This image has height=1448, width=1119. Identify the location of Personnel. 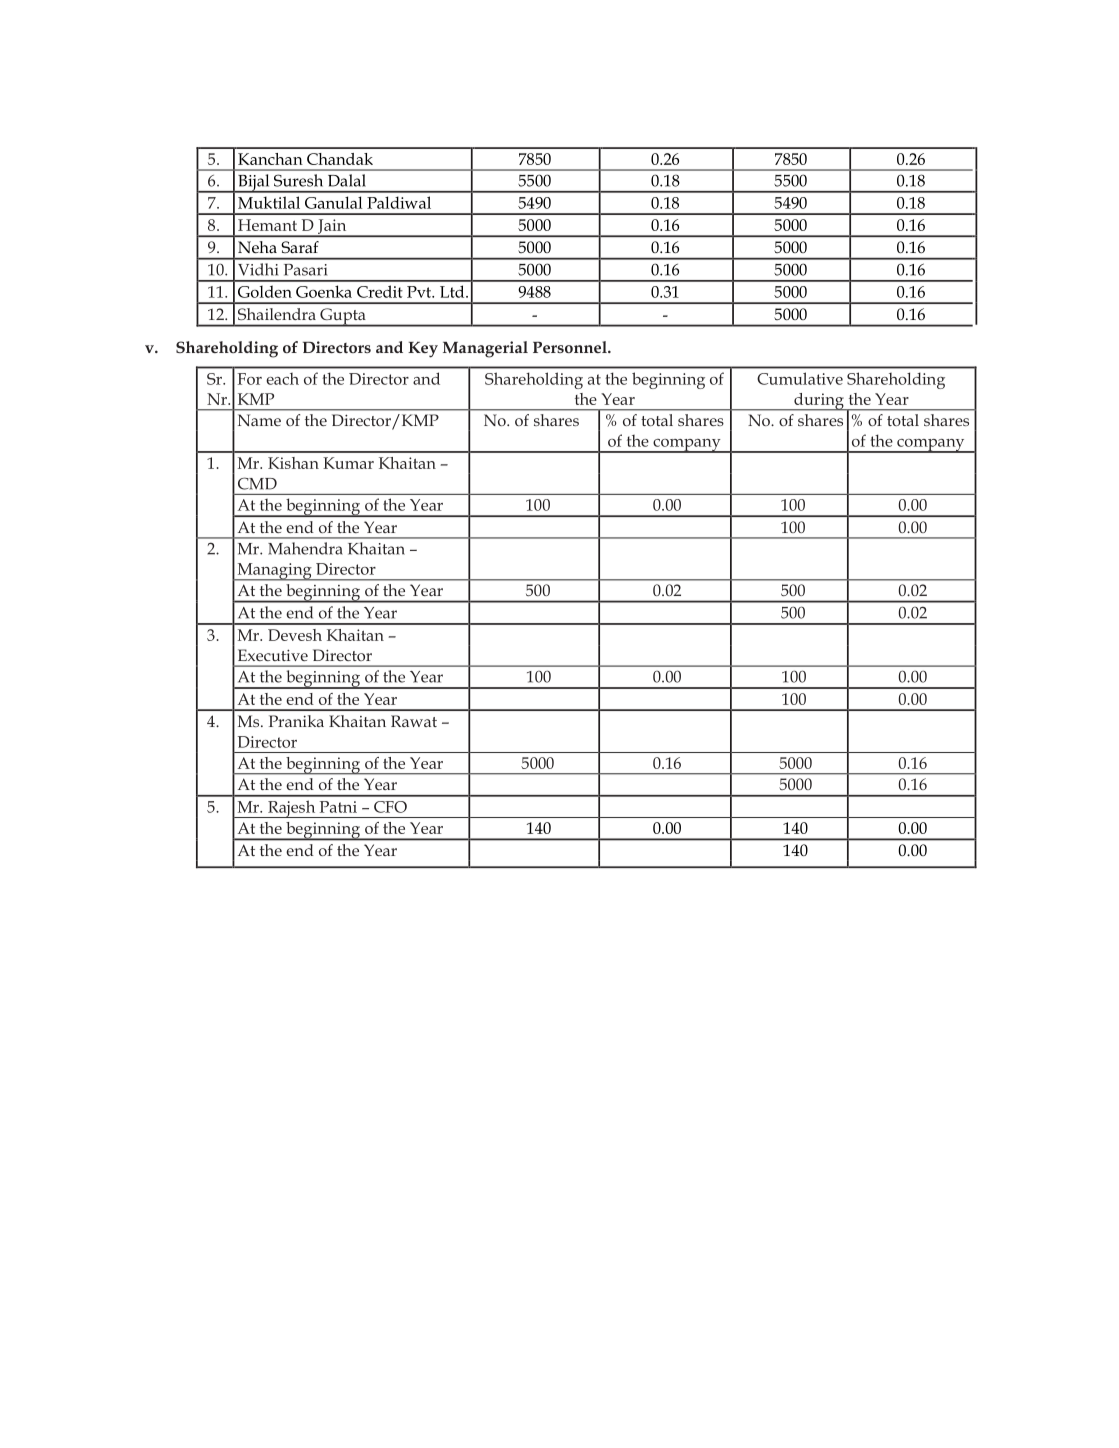
(571, 347).
